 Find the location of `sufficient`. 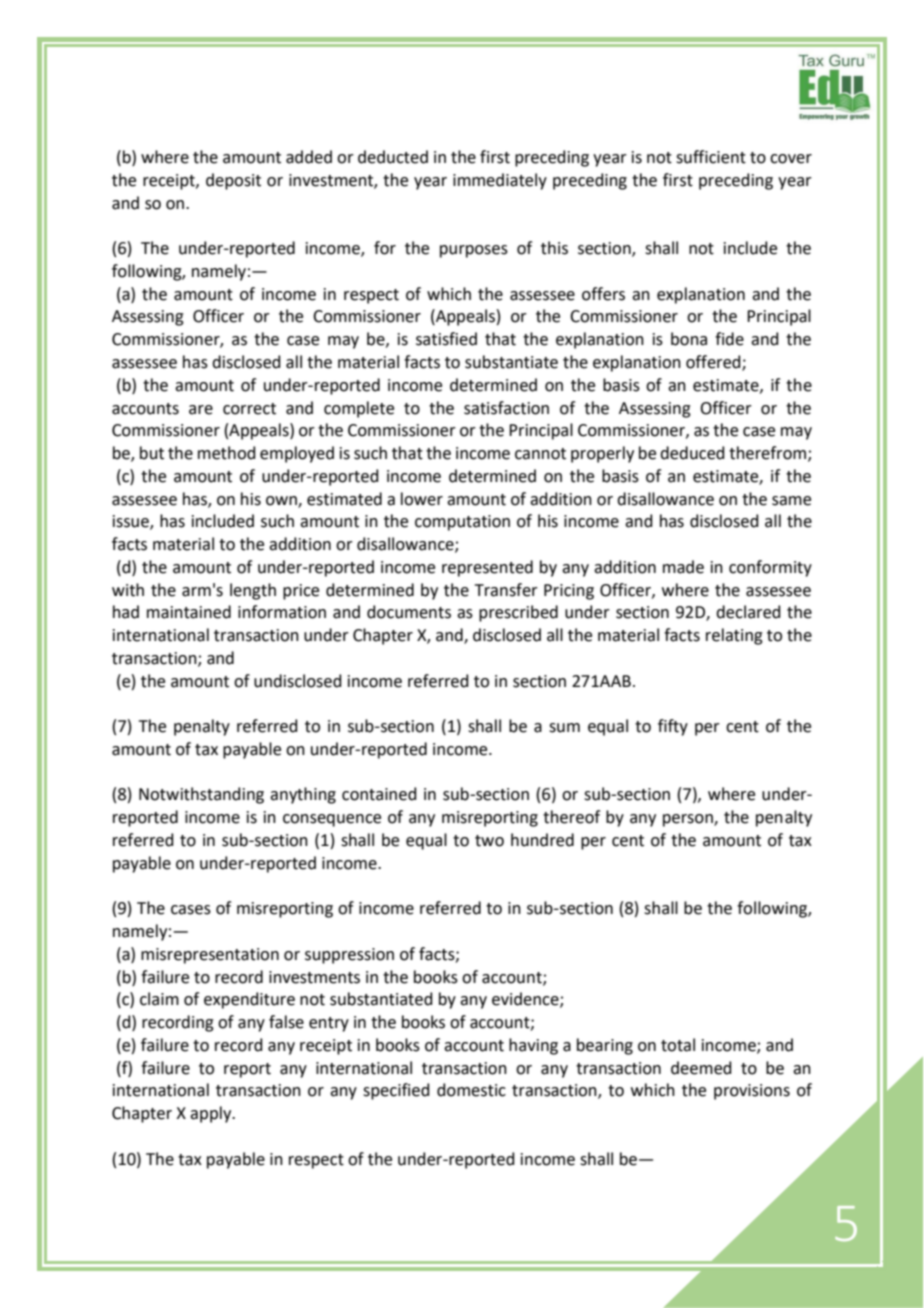

sufficient is located at coordinates (711, 157).
